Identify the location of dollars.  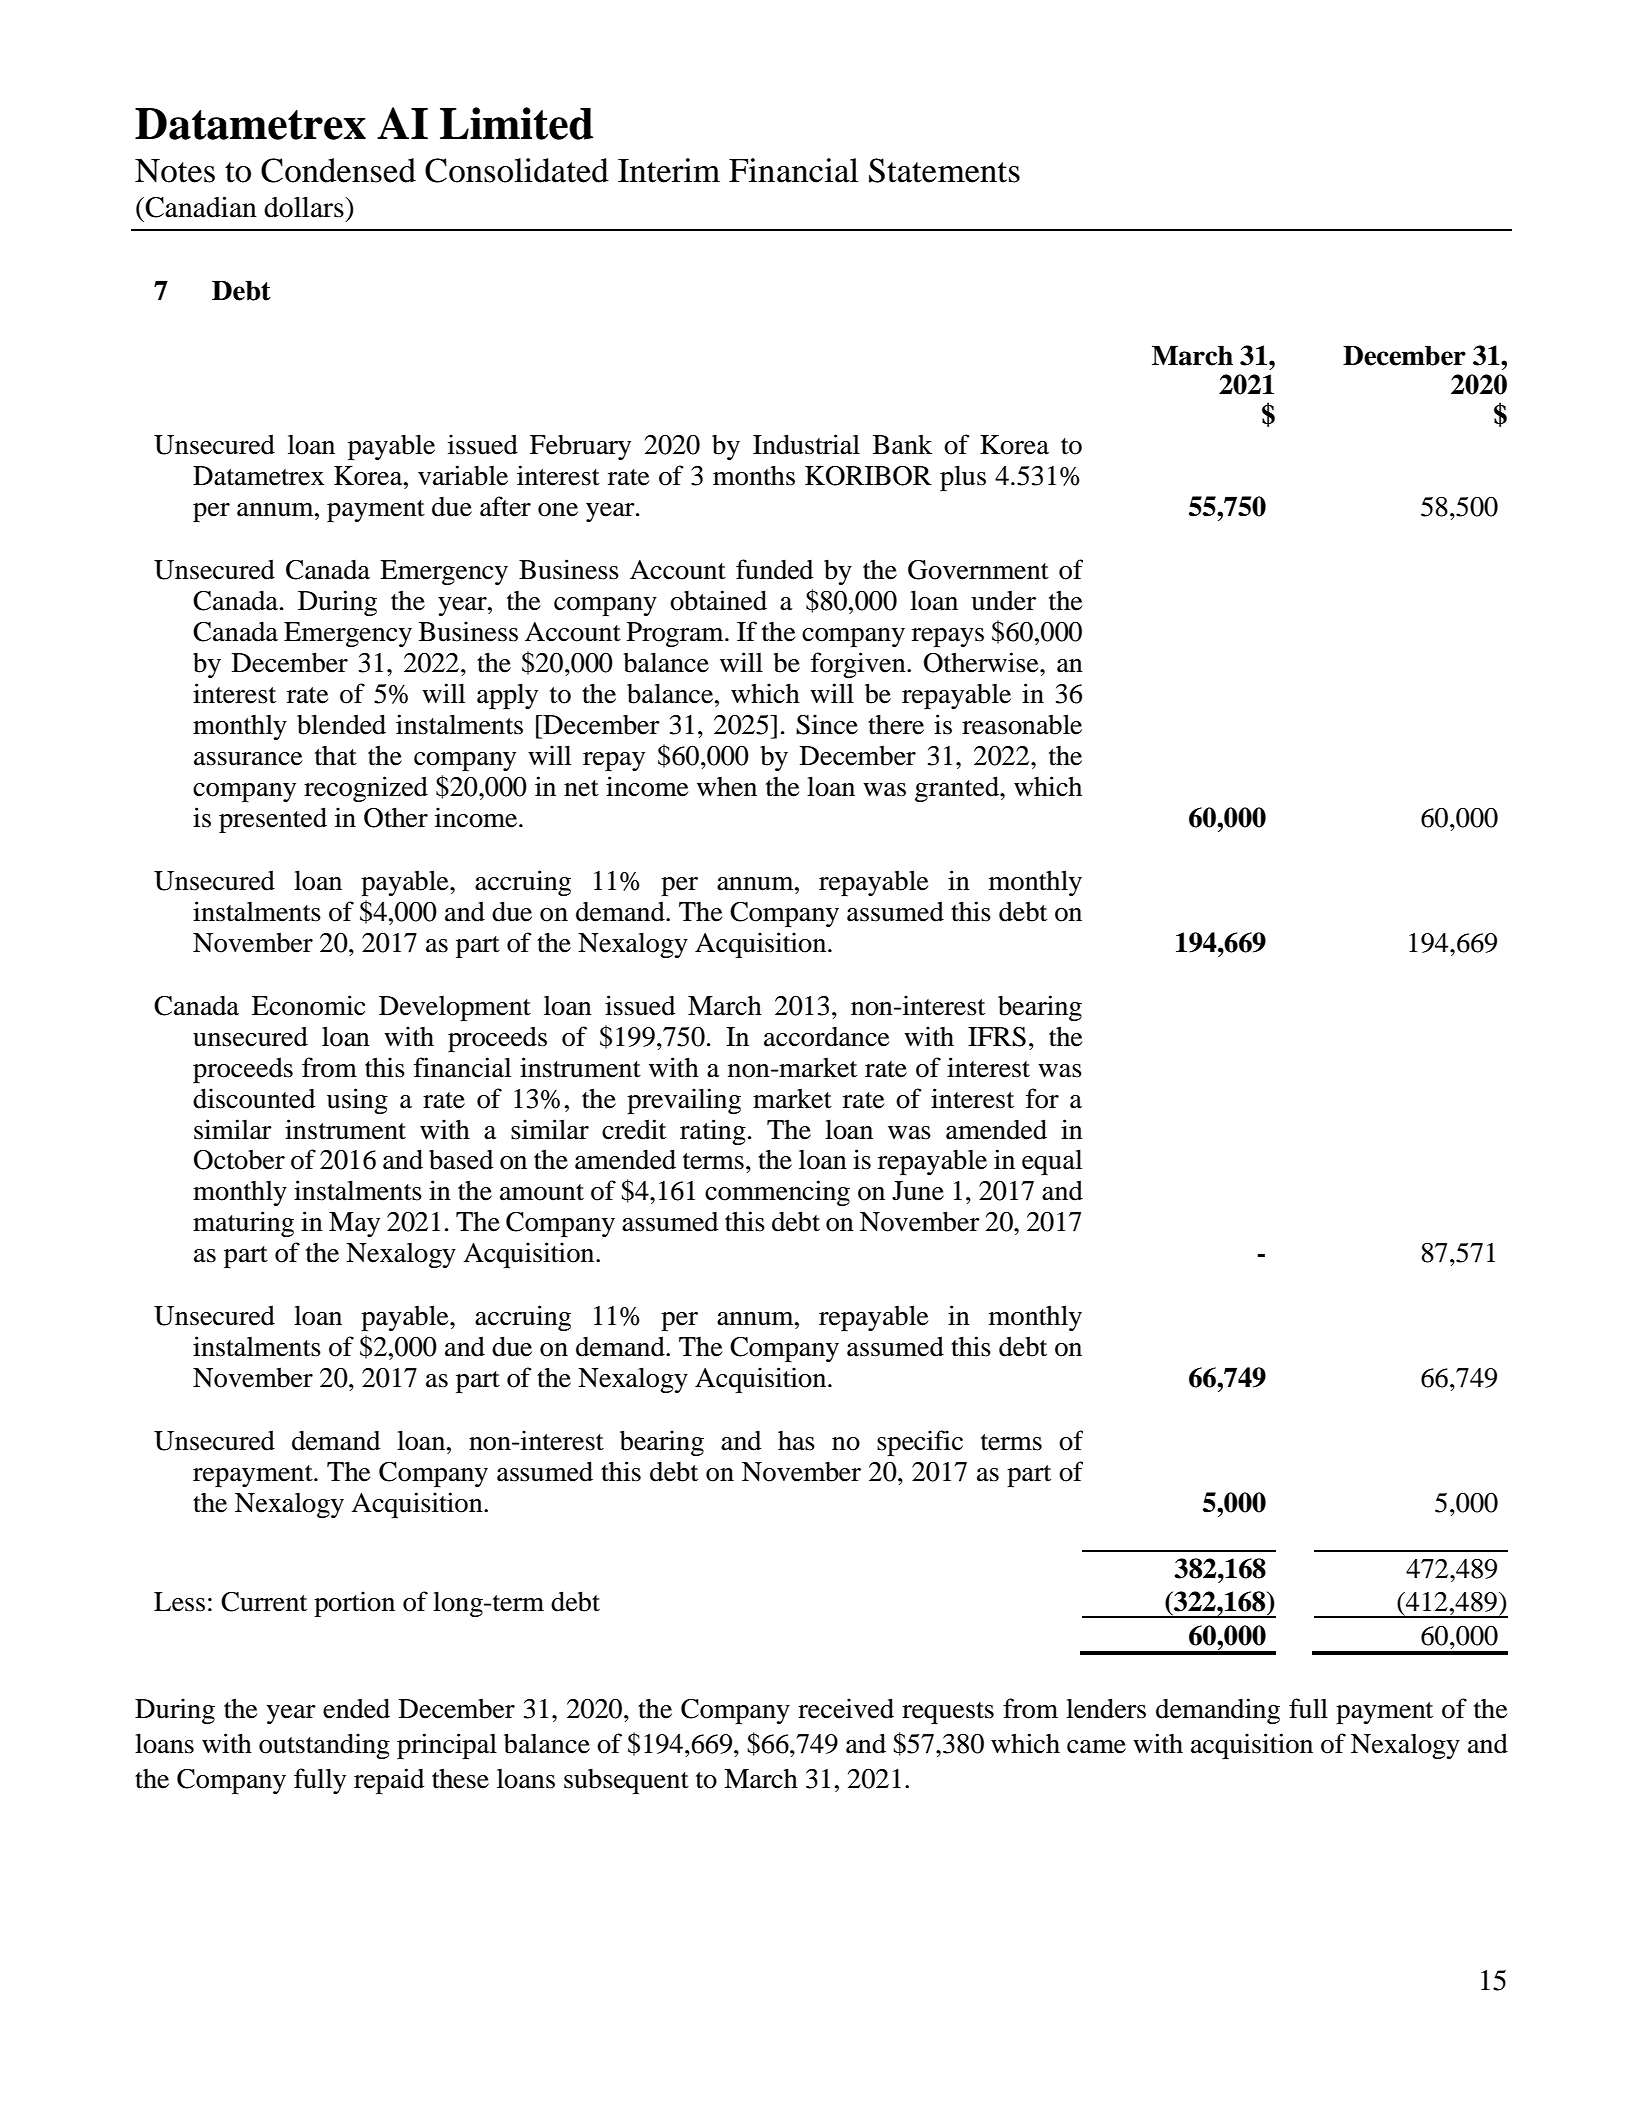
(305, 207).
